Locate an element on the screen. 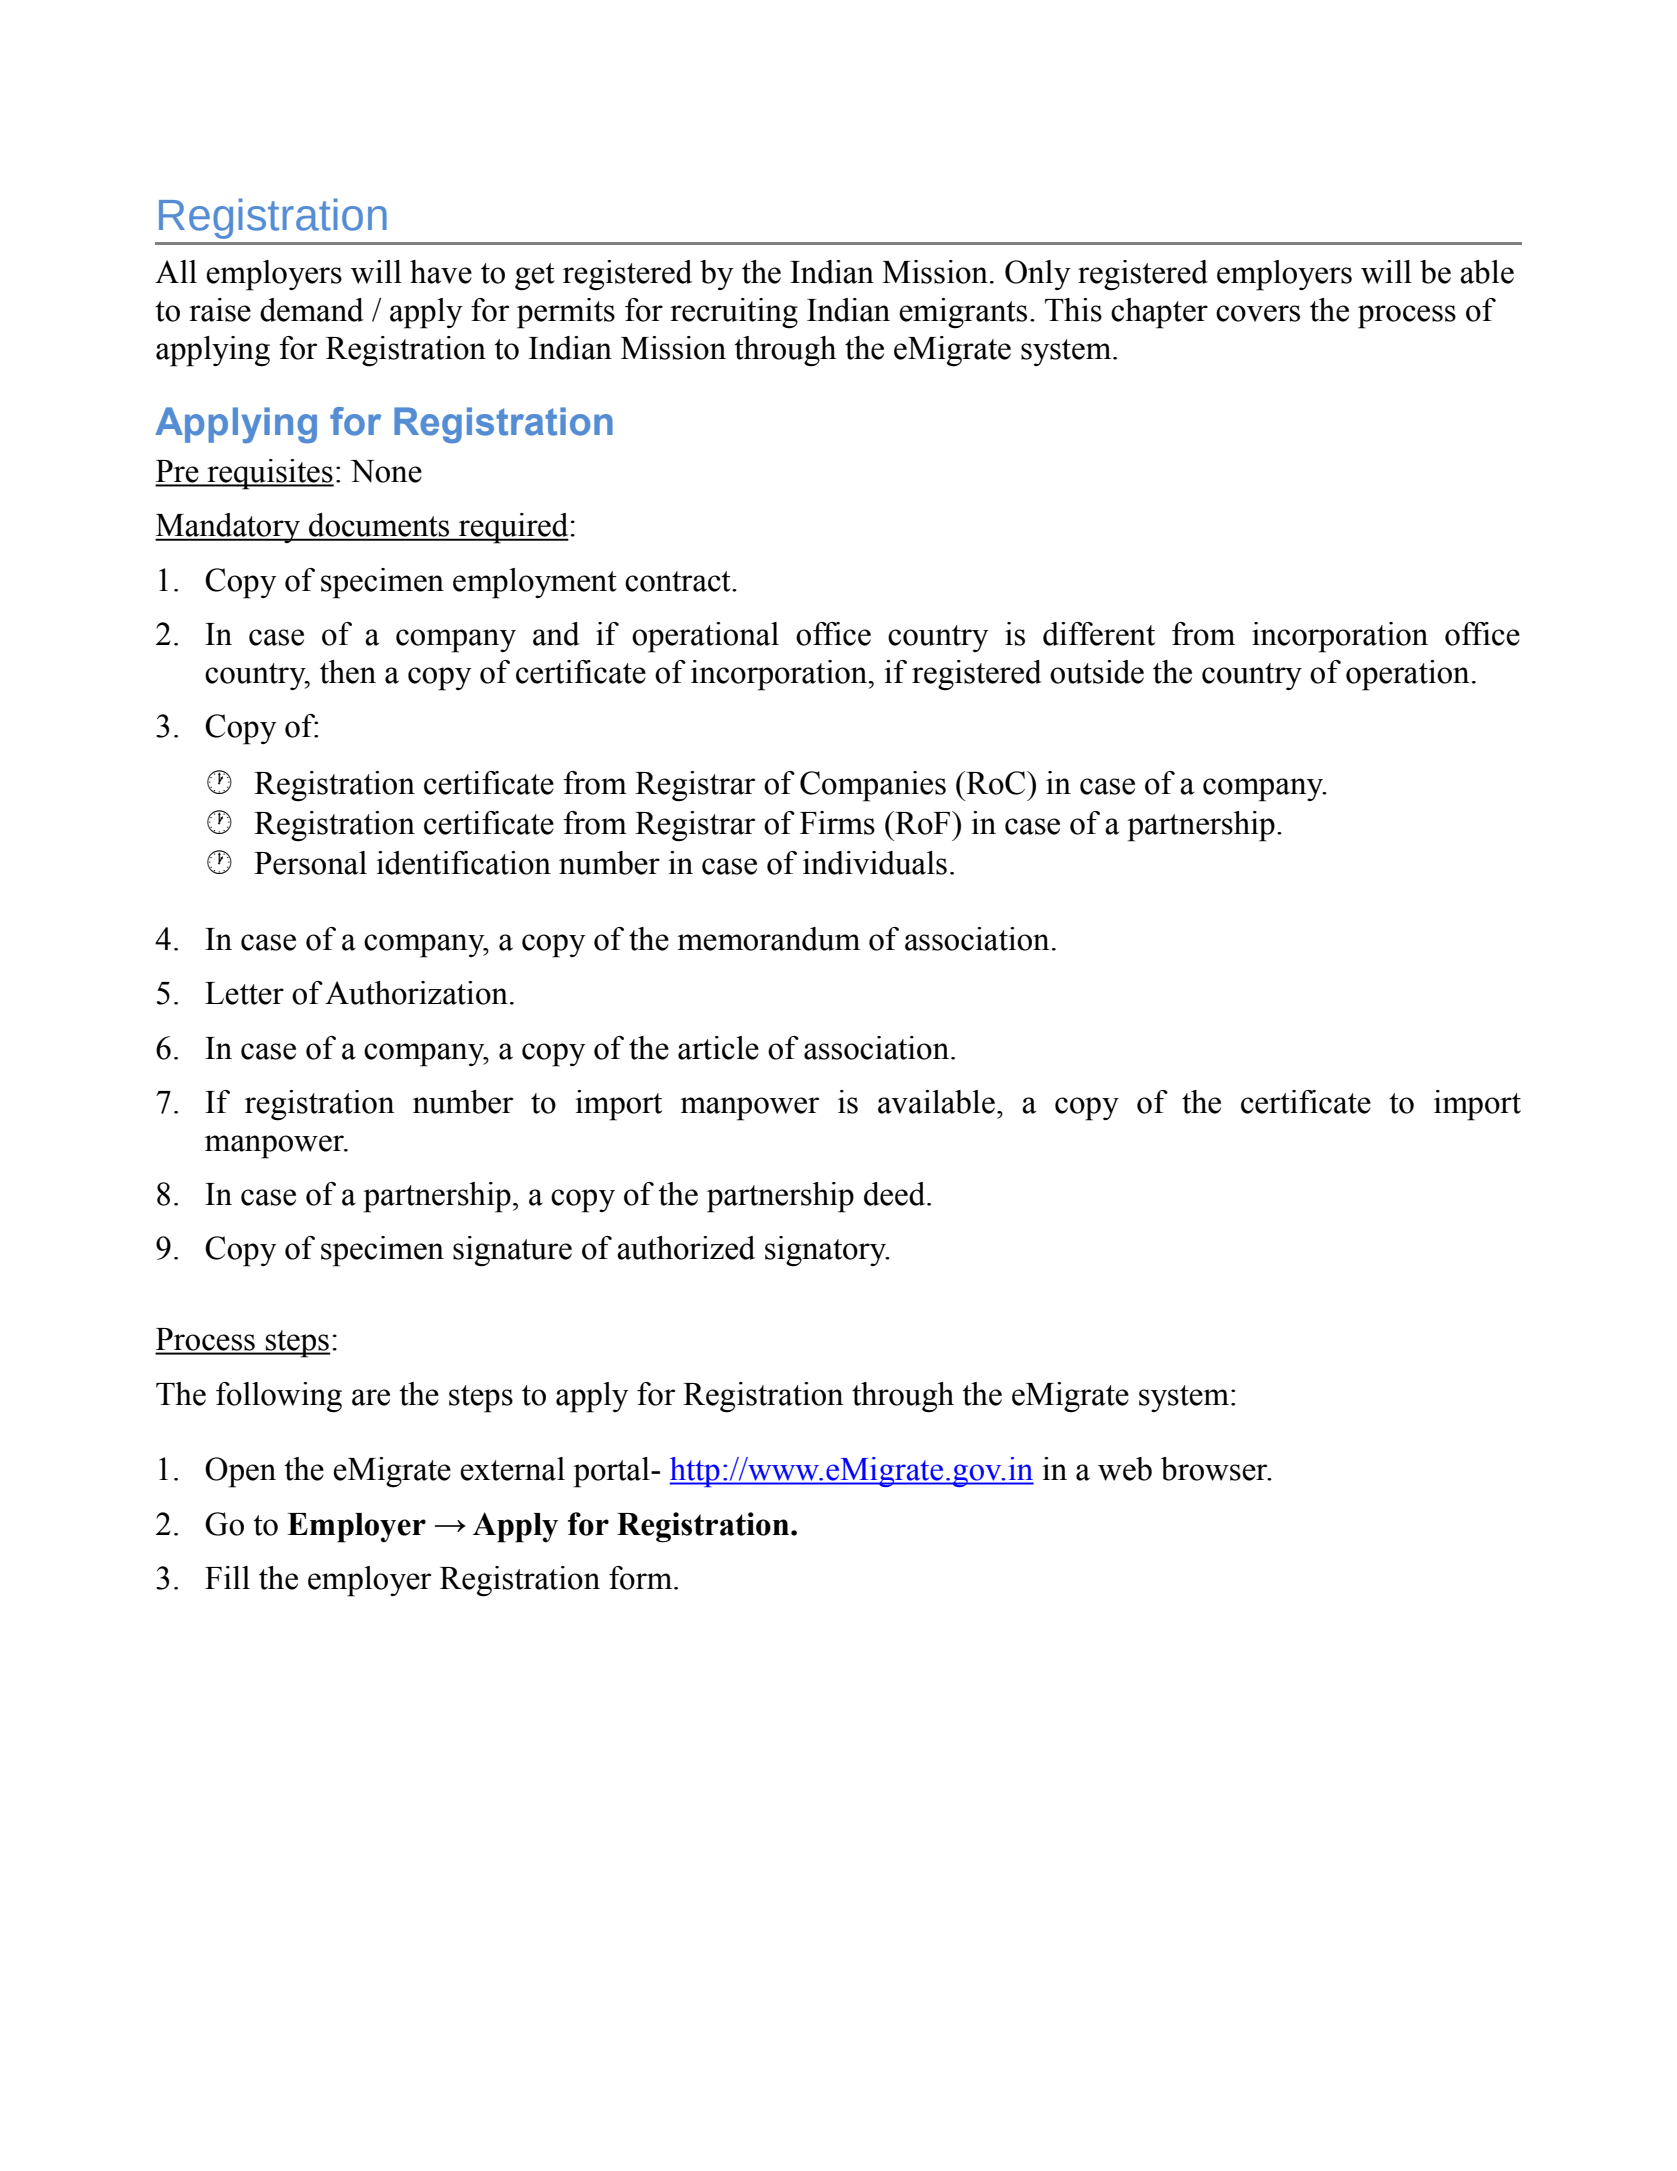  demand is located at coordinates (312, 310).
